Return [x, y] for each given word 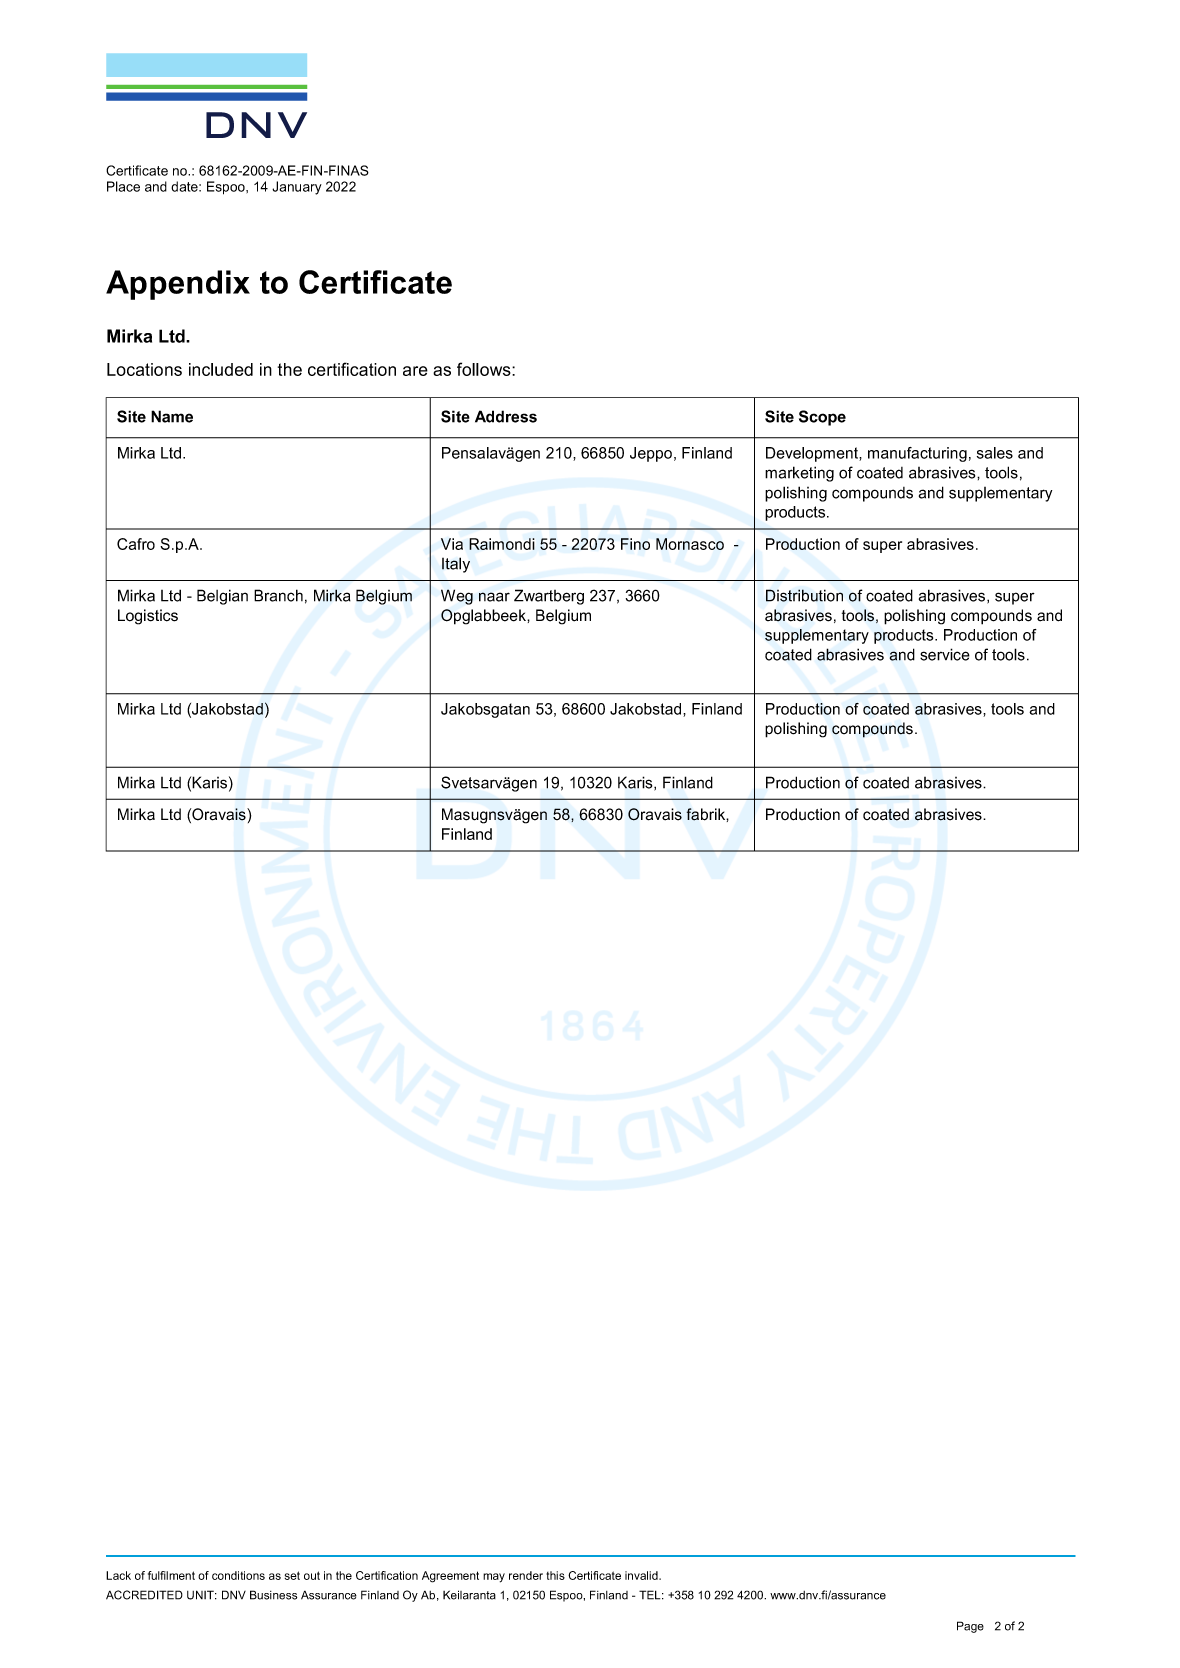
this [555, 1575]
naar [494, 597]
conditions [238, 1575]
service [945, 654]
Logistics [148, 617]
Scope [822, 418]
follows [485, 369]
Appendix [178, 285]
